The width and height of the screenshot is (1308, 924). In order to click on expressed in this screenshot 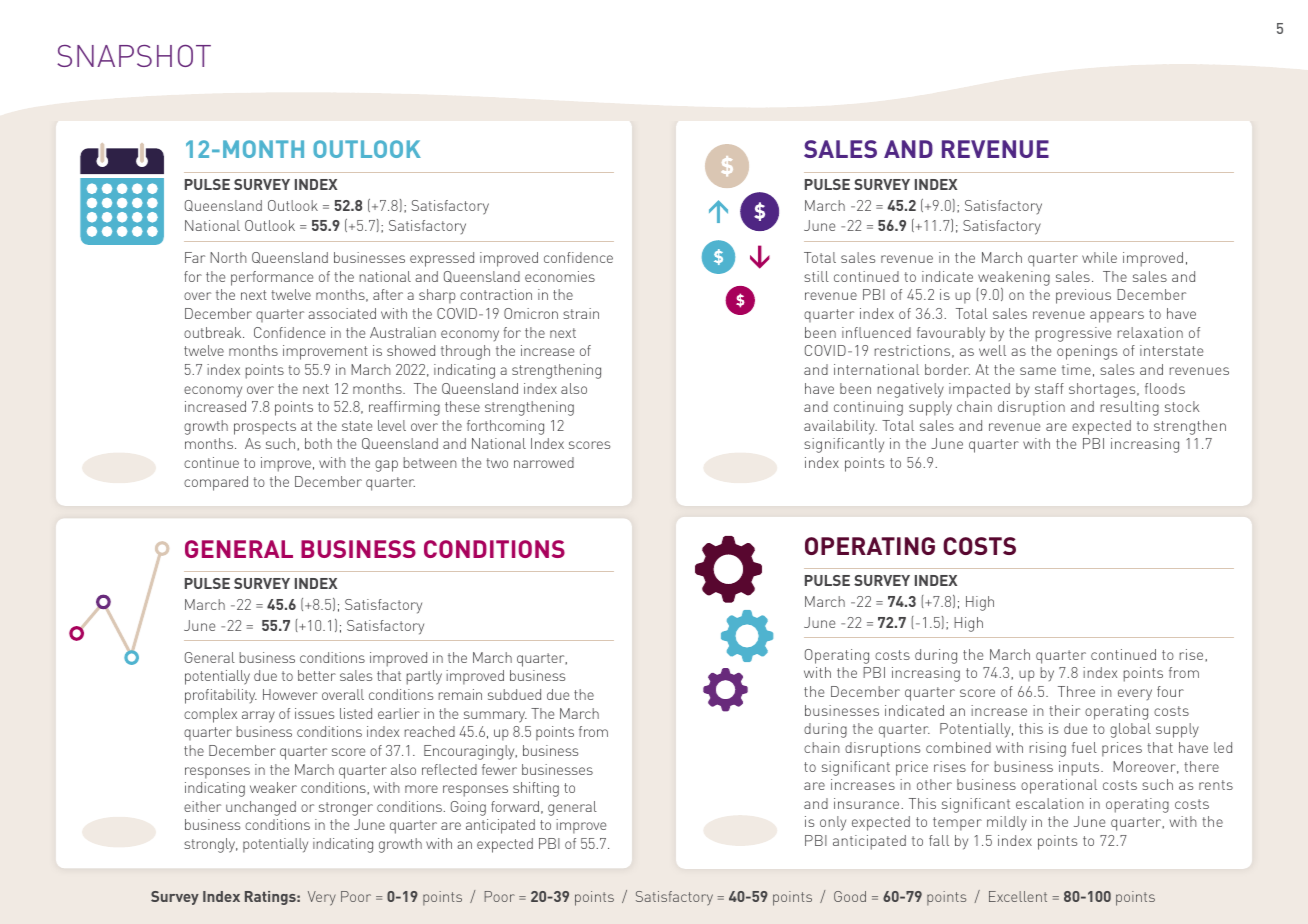, I will do `click(442, 259)`.
